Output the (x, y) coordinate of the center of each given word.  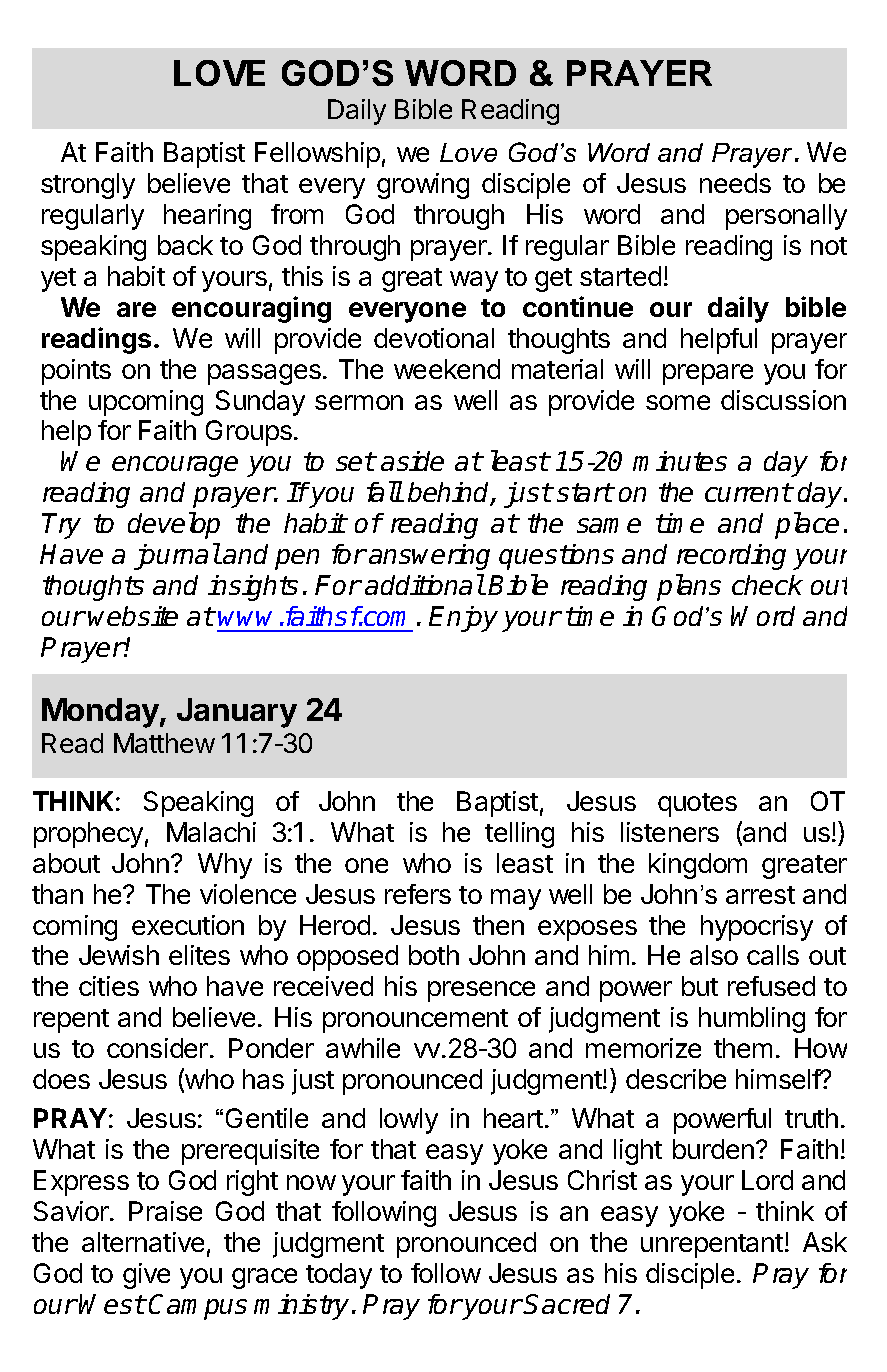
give (146, 1276)
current (748, 492)
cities (109, 986)
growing (423, 186)
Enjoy (463, 619)
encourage (175, 466)
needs (735, 183)
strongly (88, 186)
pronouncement (415, 1021)
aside (412, 461)
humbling (752, 1020)
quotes (697, 805)
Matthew (164, 743)
